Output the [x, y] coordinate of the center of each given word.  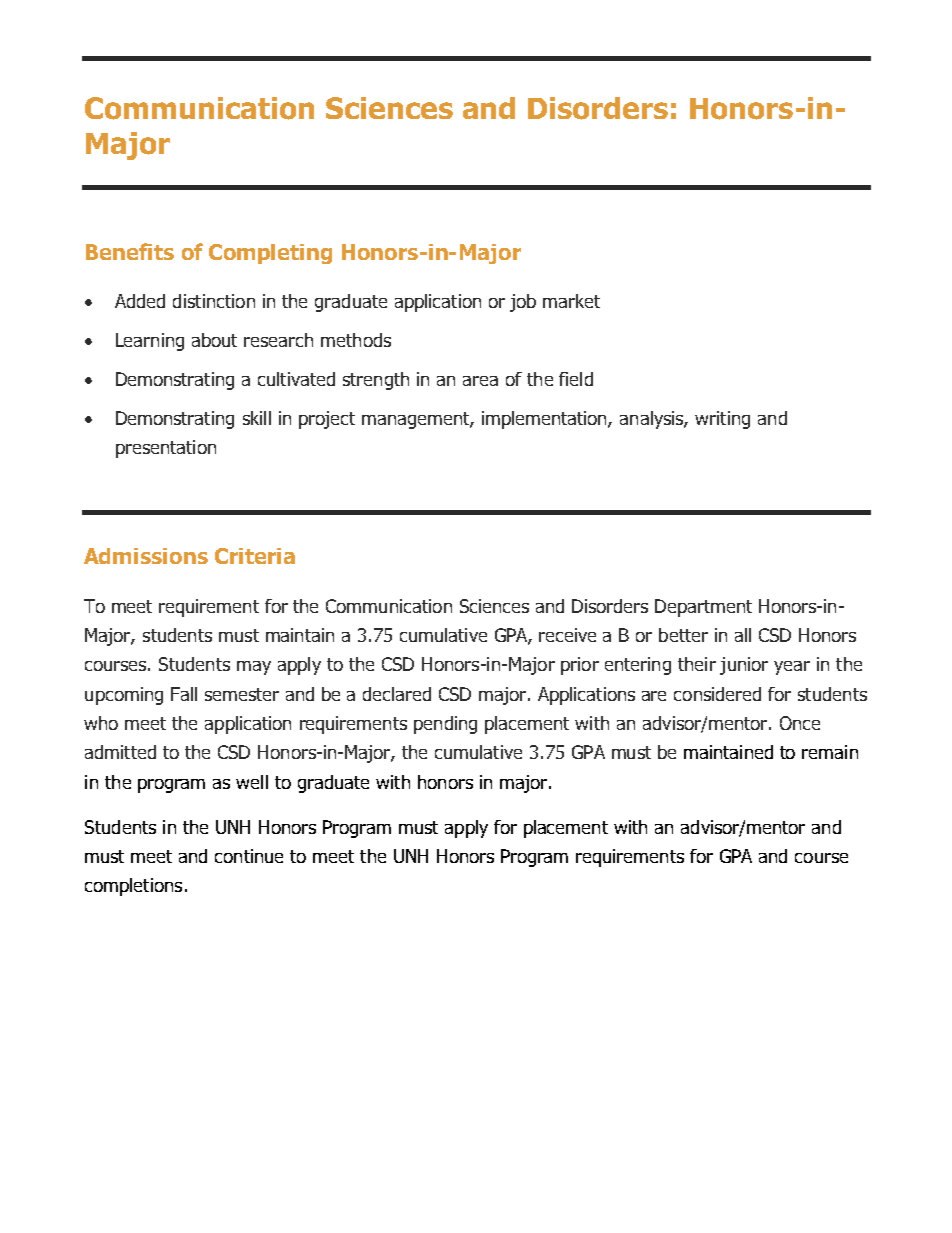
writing [722, 420]
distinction [214, 301]
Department [703, 608]
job [523, 303]
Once [800, 723]
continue [249, 856]
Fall [184, 694]
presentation [166, 449]
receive [567, 635]
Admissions [146, 556]
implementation [545, 420]
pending [445, 725]
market [571, 301]
